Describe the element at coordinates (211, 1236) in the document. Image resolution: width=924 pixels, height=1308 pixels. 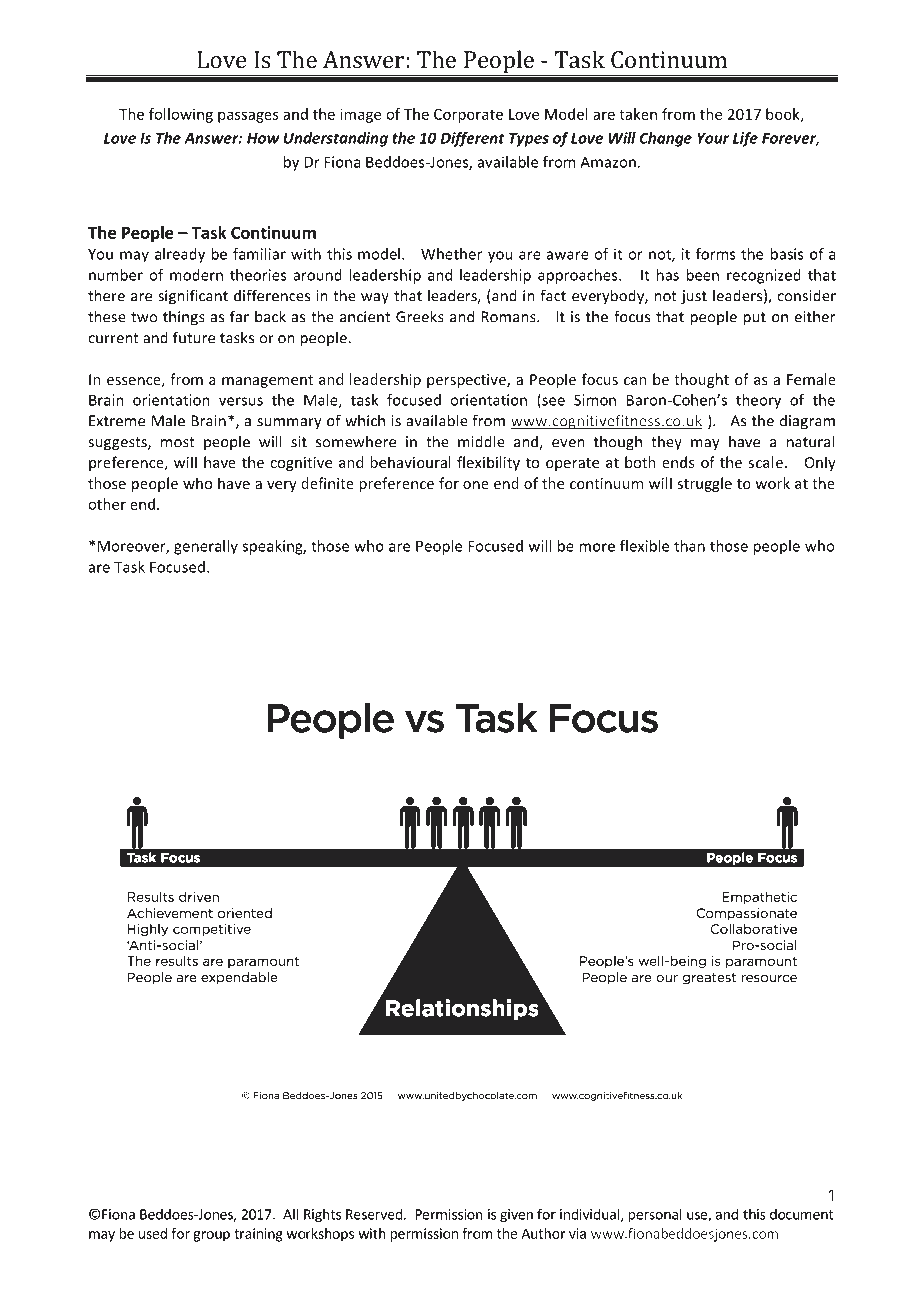
I see `group` at that location.
